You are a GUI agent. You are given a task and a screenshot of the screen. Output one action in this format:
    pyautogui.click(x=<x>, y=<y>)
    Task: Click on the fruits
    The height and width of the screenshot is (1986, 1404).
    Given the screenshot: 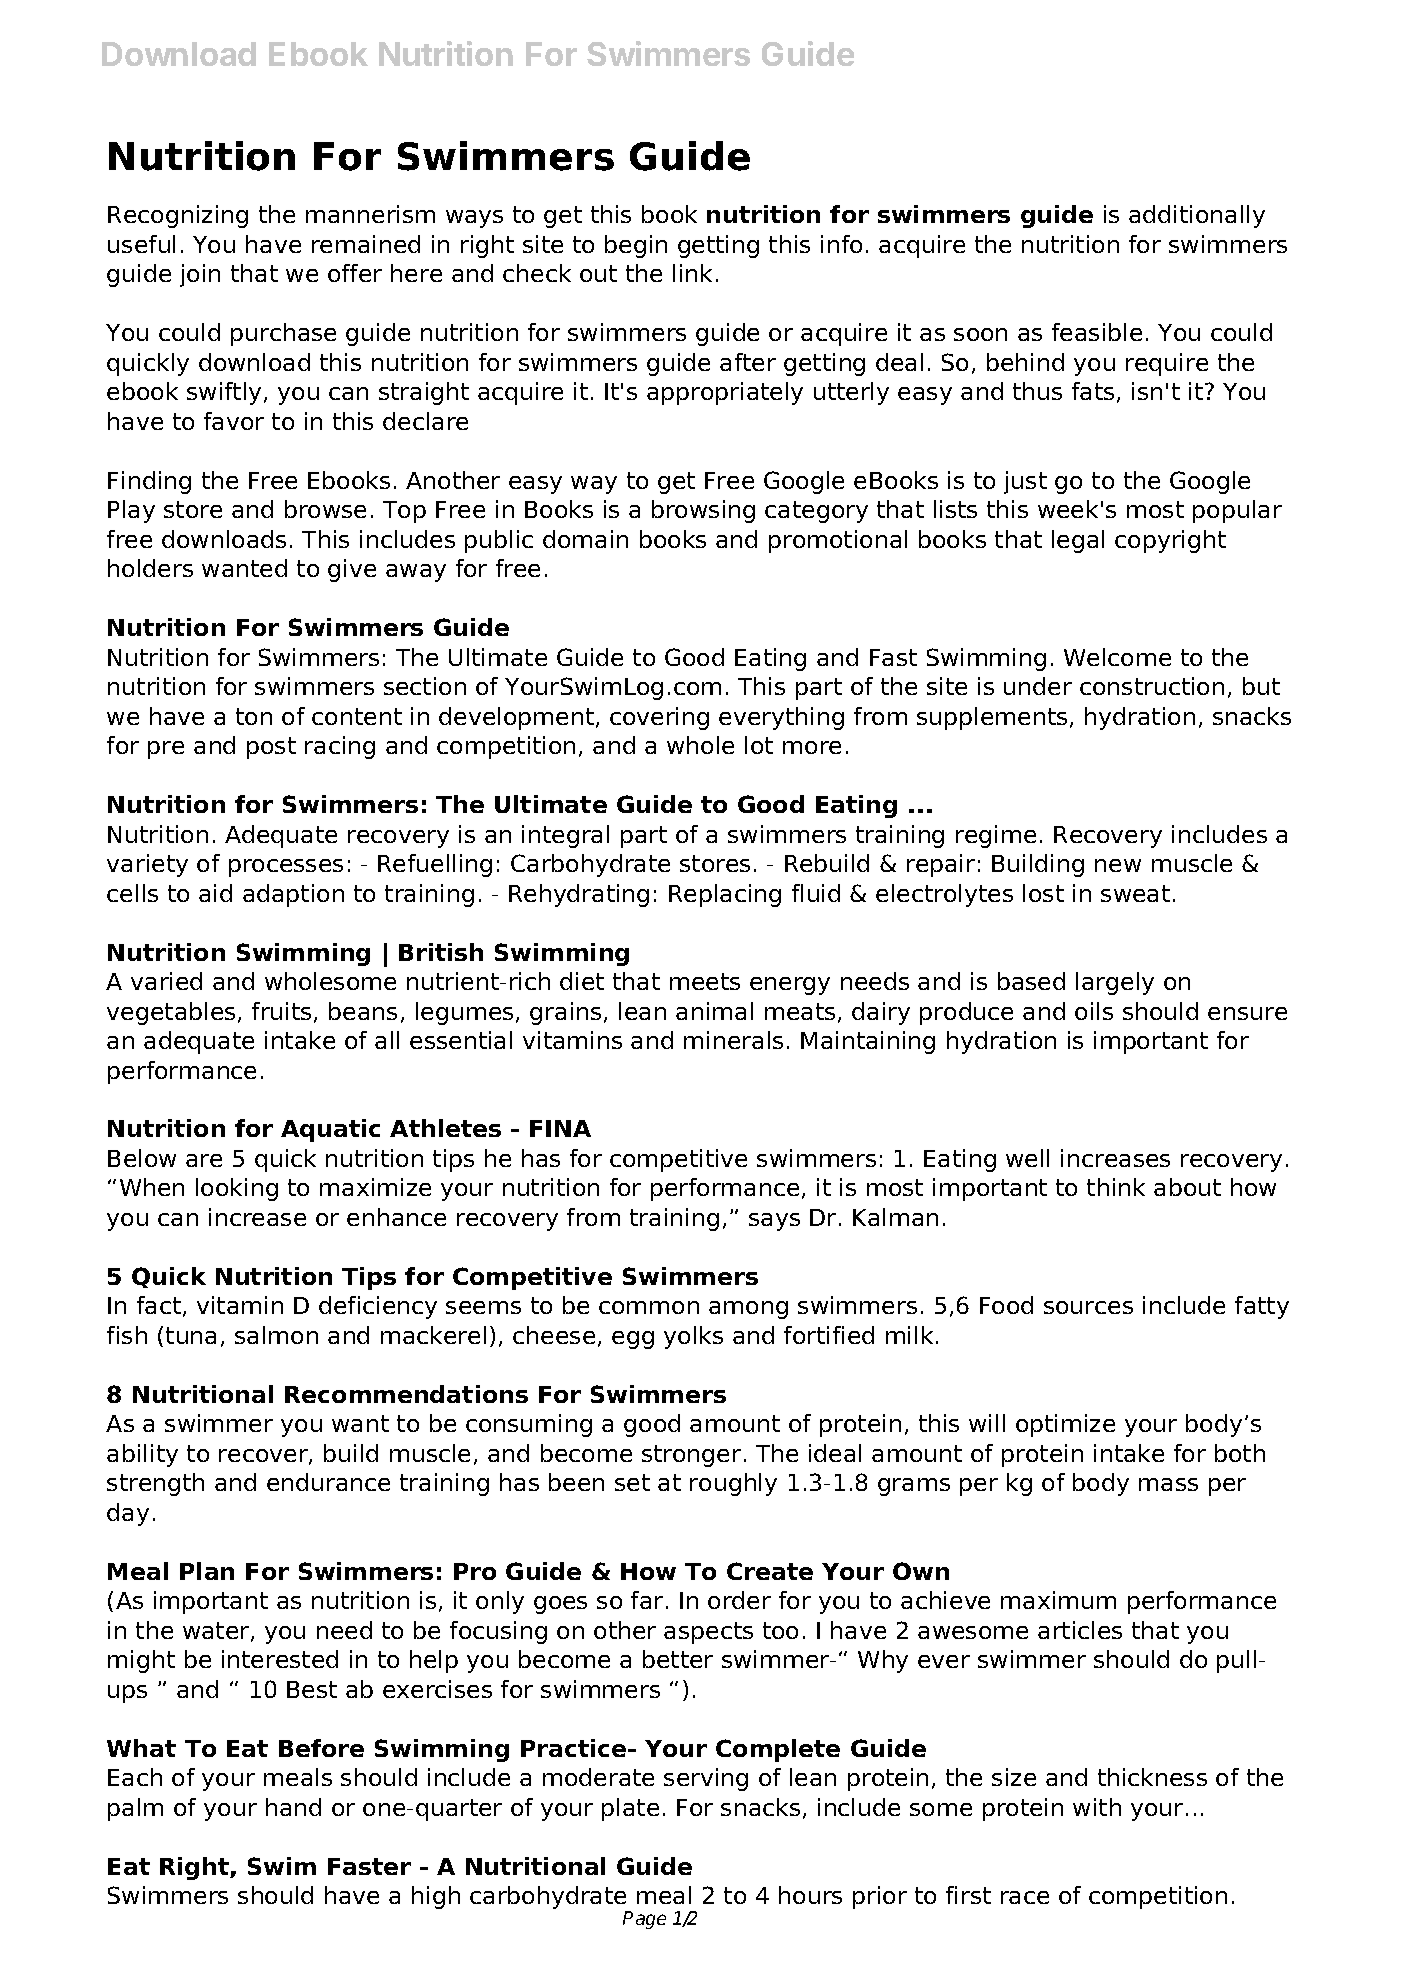 What is the action you would take?
    pyautogui.click(x=281, y=1011)
